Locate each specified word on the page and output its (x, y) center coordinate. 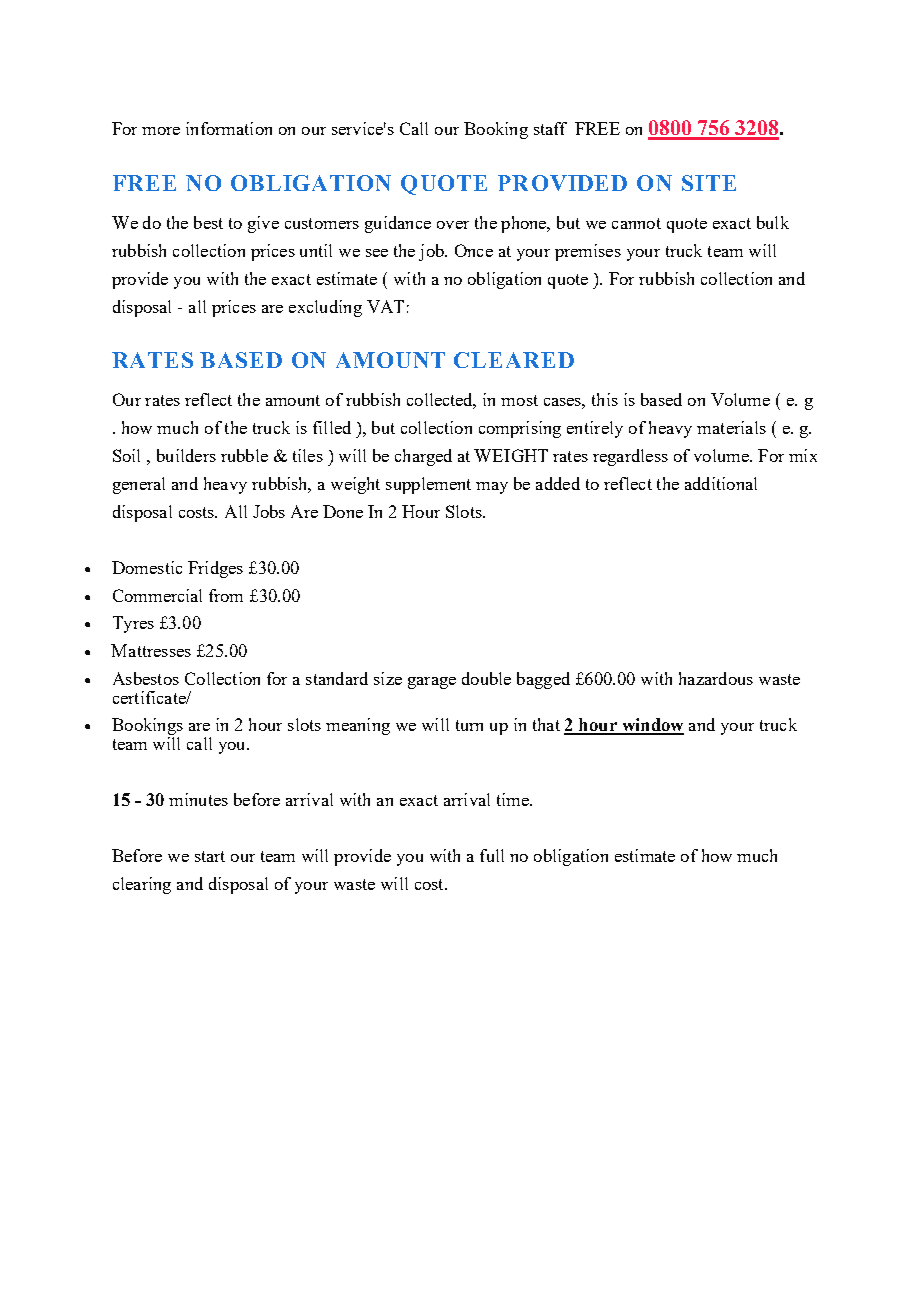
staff (550, 128)
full (492, 855)
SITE (709, 183)
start (210, 856)
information (229, 128)
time (514, 799)
